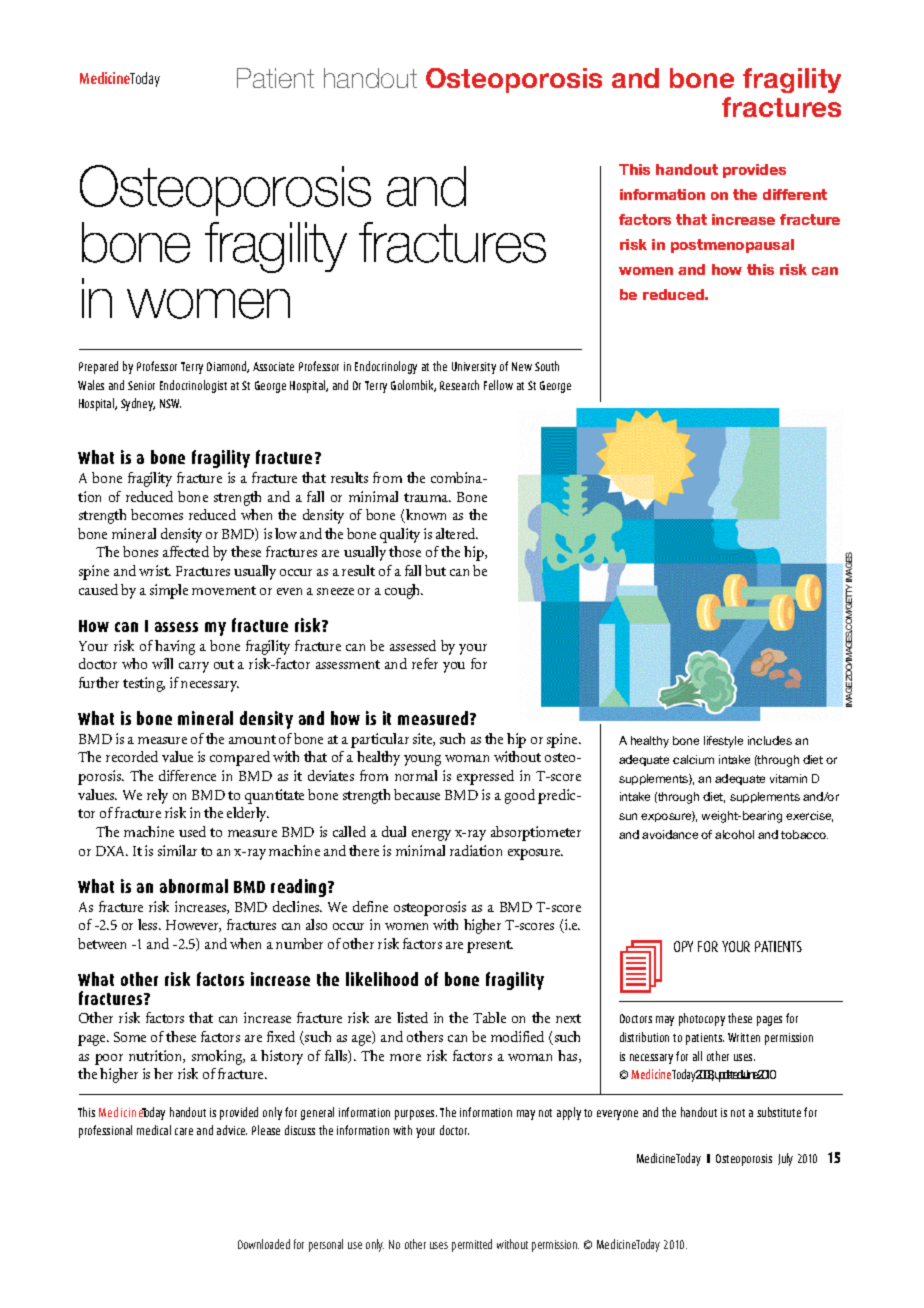 The image size is (924, 1308). I want to click on substitute, so click(779, 1112).
